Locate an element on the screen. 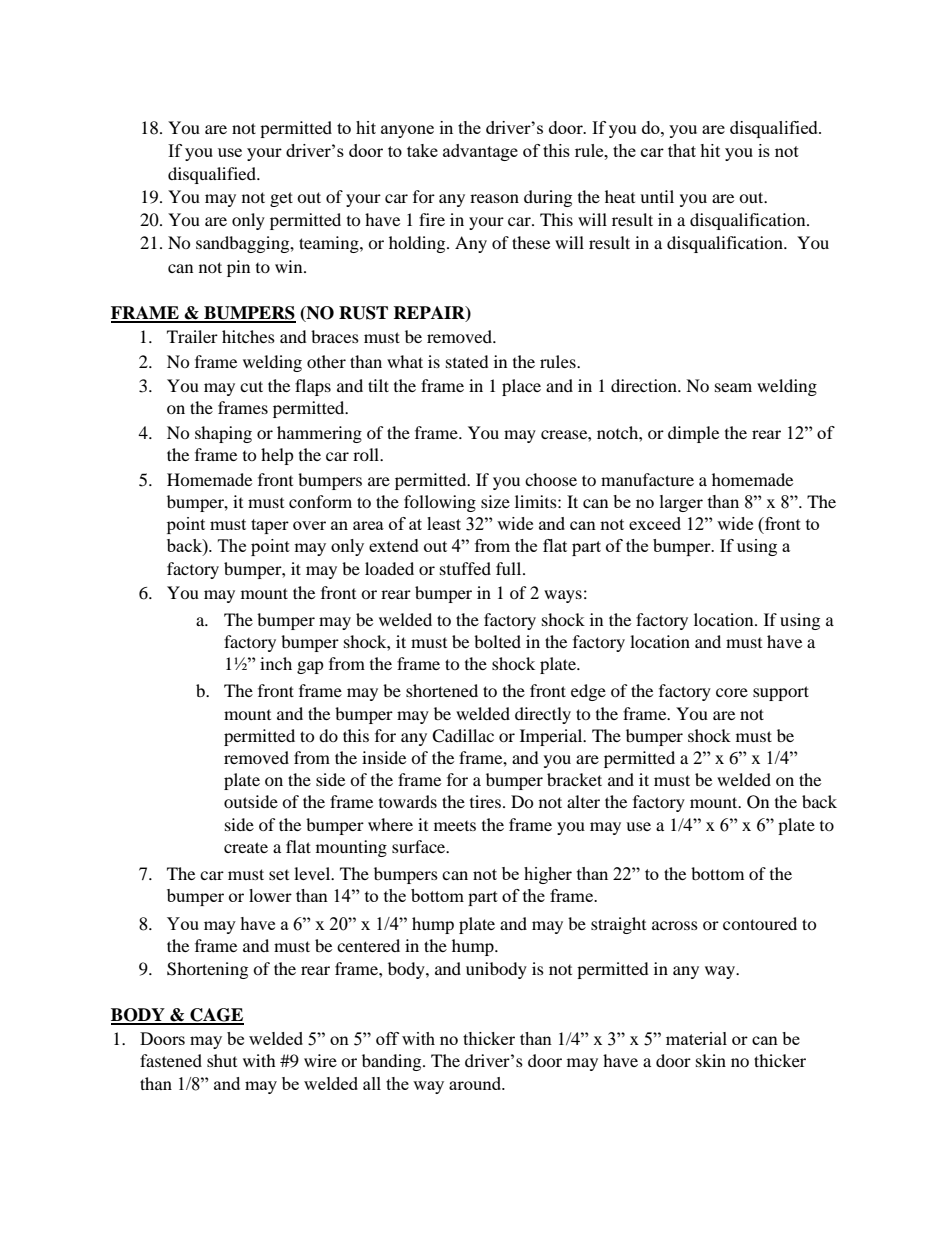 The height and width of the screenshot is (1233, 952). advantage is located at coordinates (480, 152).
